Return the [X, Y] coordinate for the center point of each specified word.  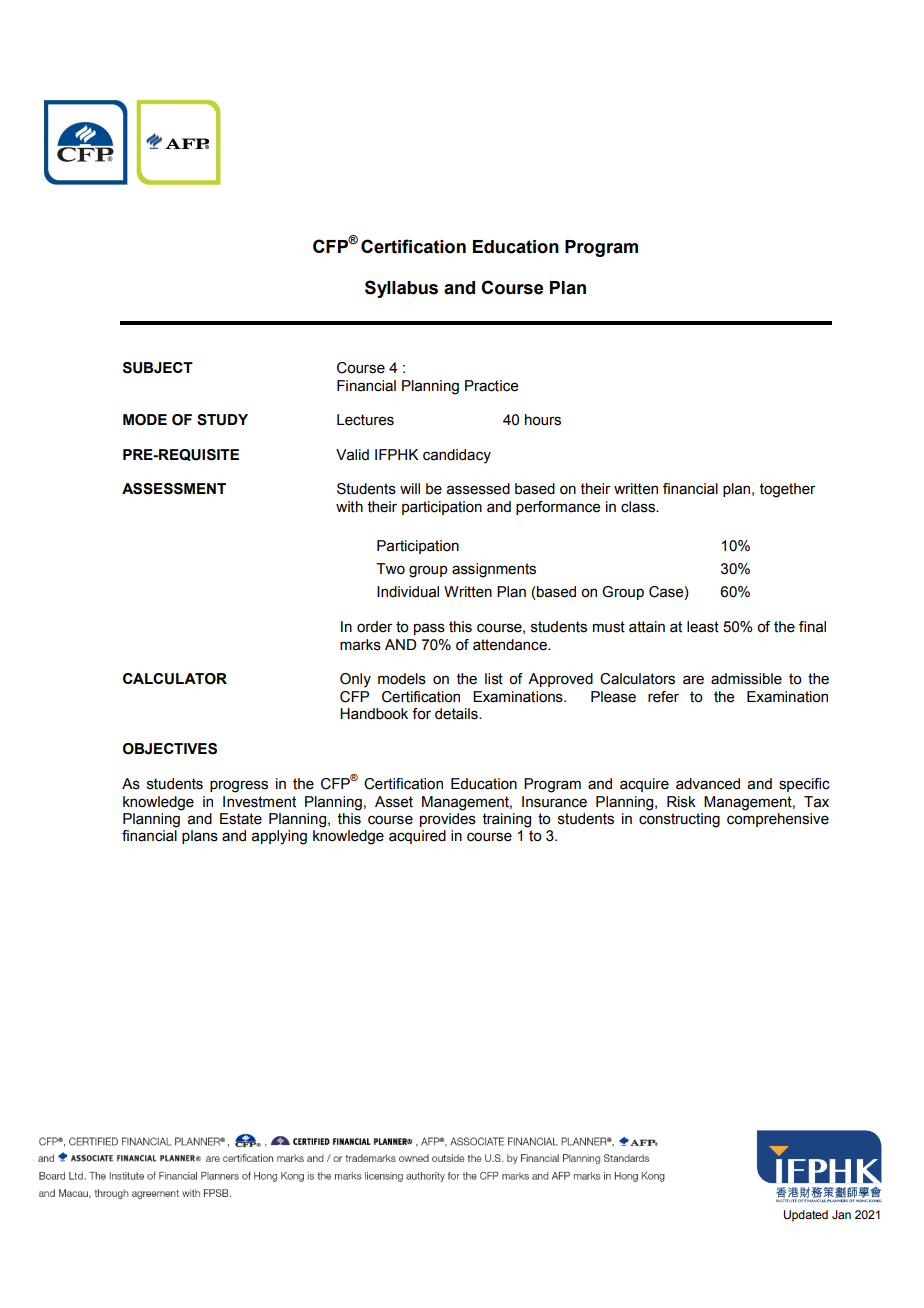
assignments [494, 570]
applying [279, 837]
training [507, 820]
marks [360, 645]
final [812, 627]
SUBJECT [158, 368]
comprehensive [778, 818]
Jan [841, 1214]
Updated [806, 1216]
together [787, 490]
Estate [241, 819]
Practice [491, 386]
